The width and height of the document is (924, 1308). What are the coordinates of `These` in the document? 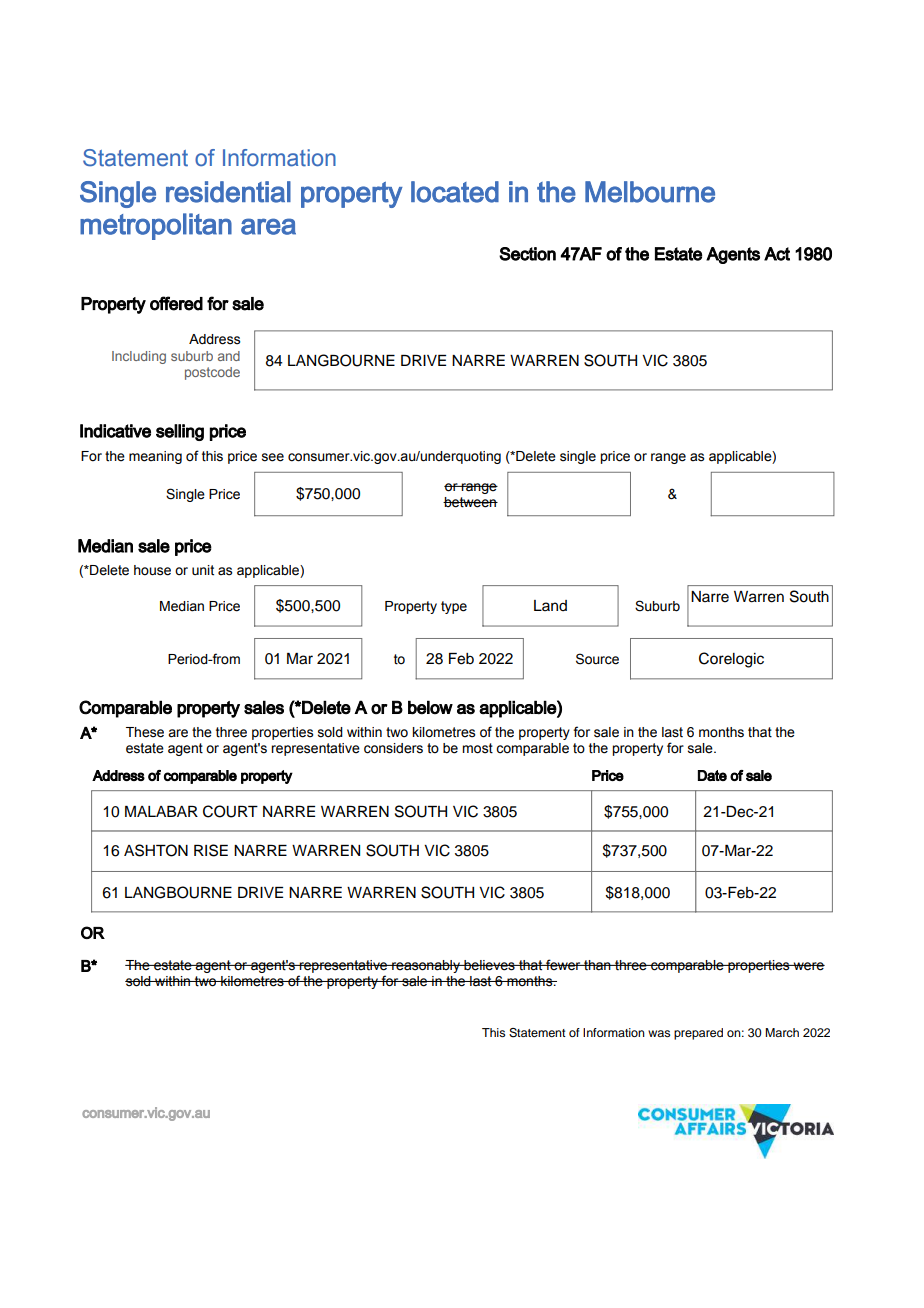 It's located at (145, 732).
